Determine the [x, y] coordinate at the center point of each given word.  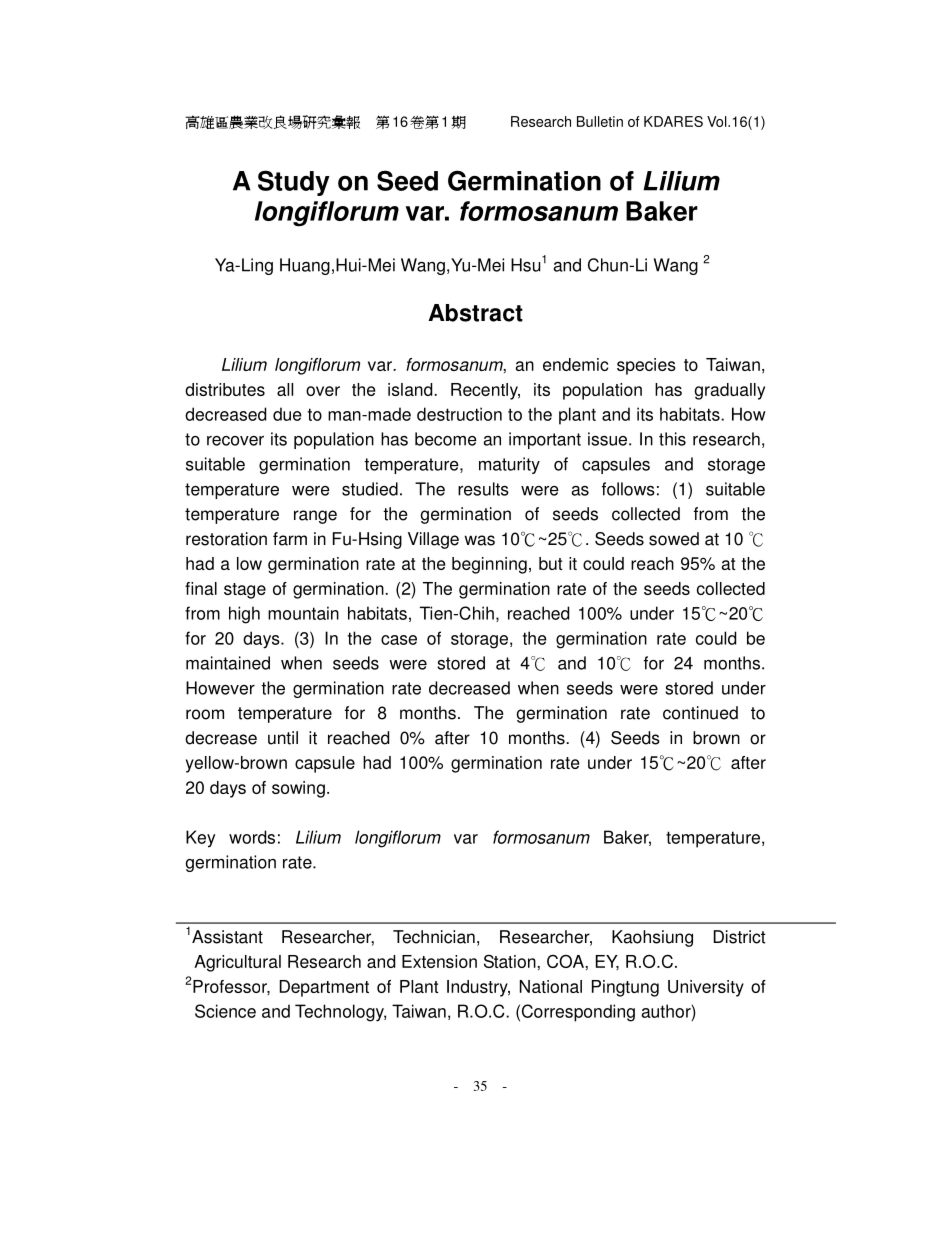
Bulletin [600, 121]
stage [245, 591]
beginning [489, 565]
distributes [225, 389]
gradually [729, 391]
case [399, 640]
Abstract [475, 313]
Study [294, 183]
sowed [674, 539]
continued [700, 713]
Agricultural [237, 963]
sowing [298, 789]
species [646, 366]
